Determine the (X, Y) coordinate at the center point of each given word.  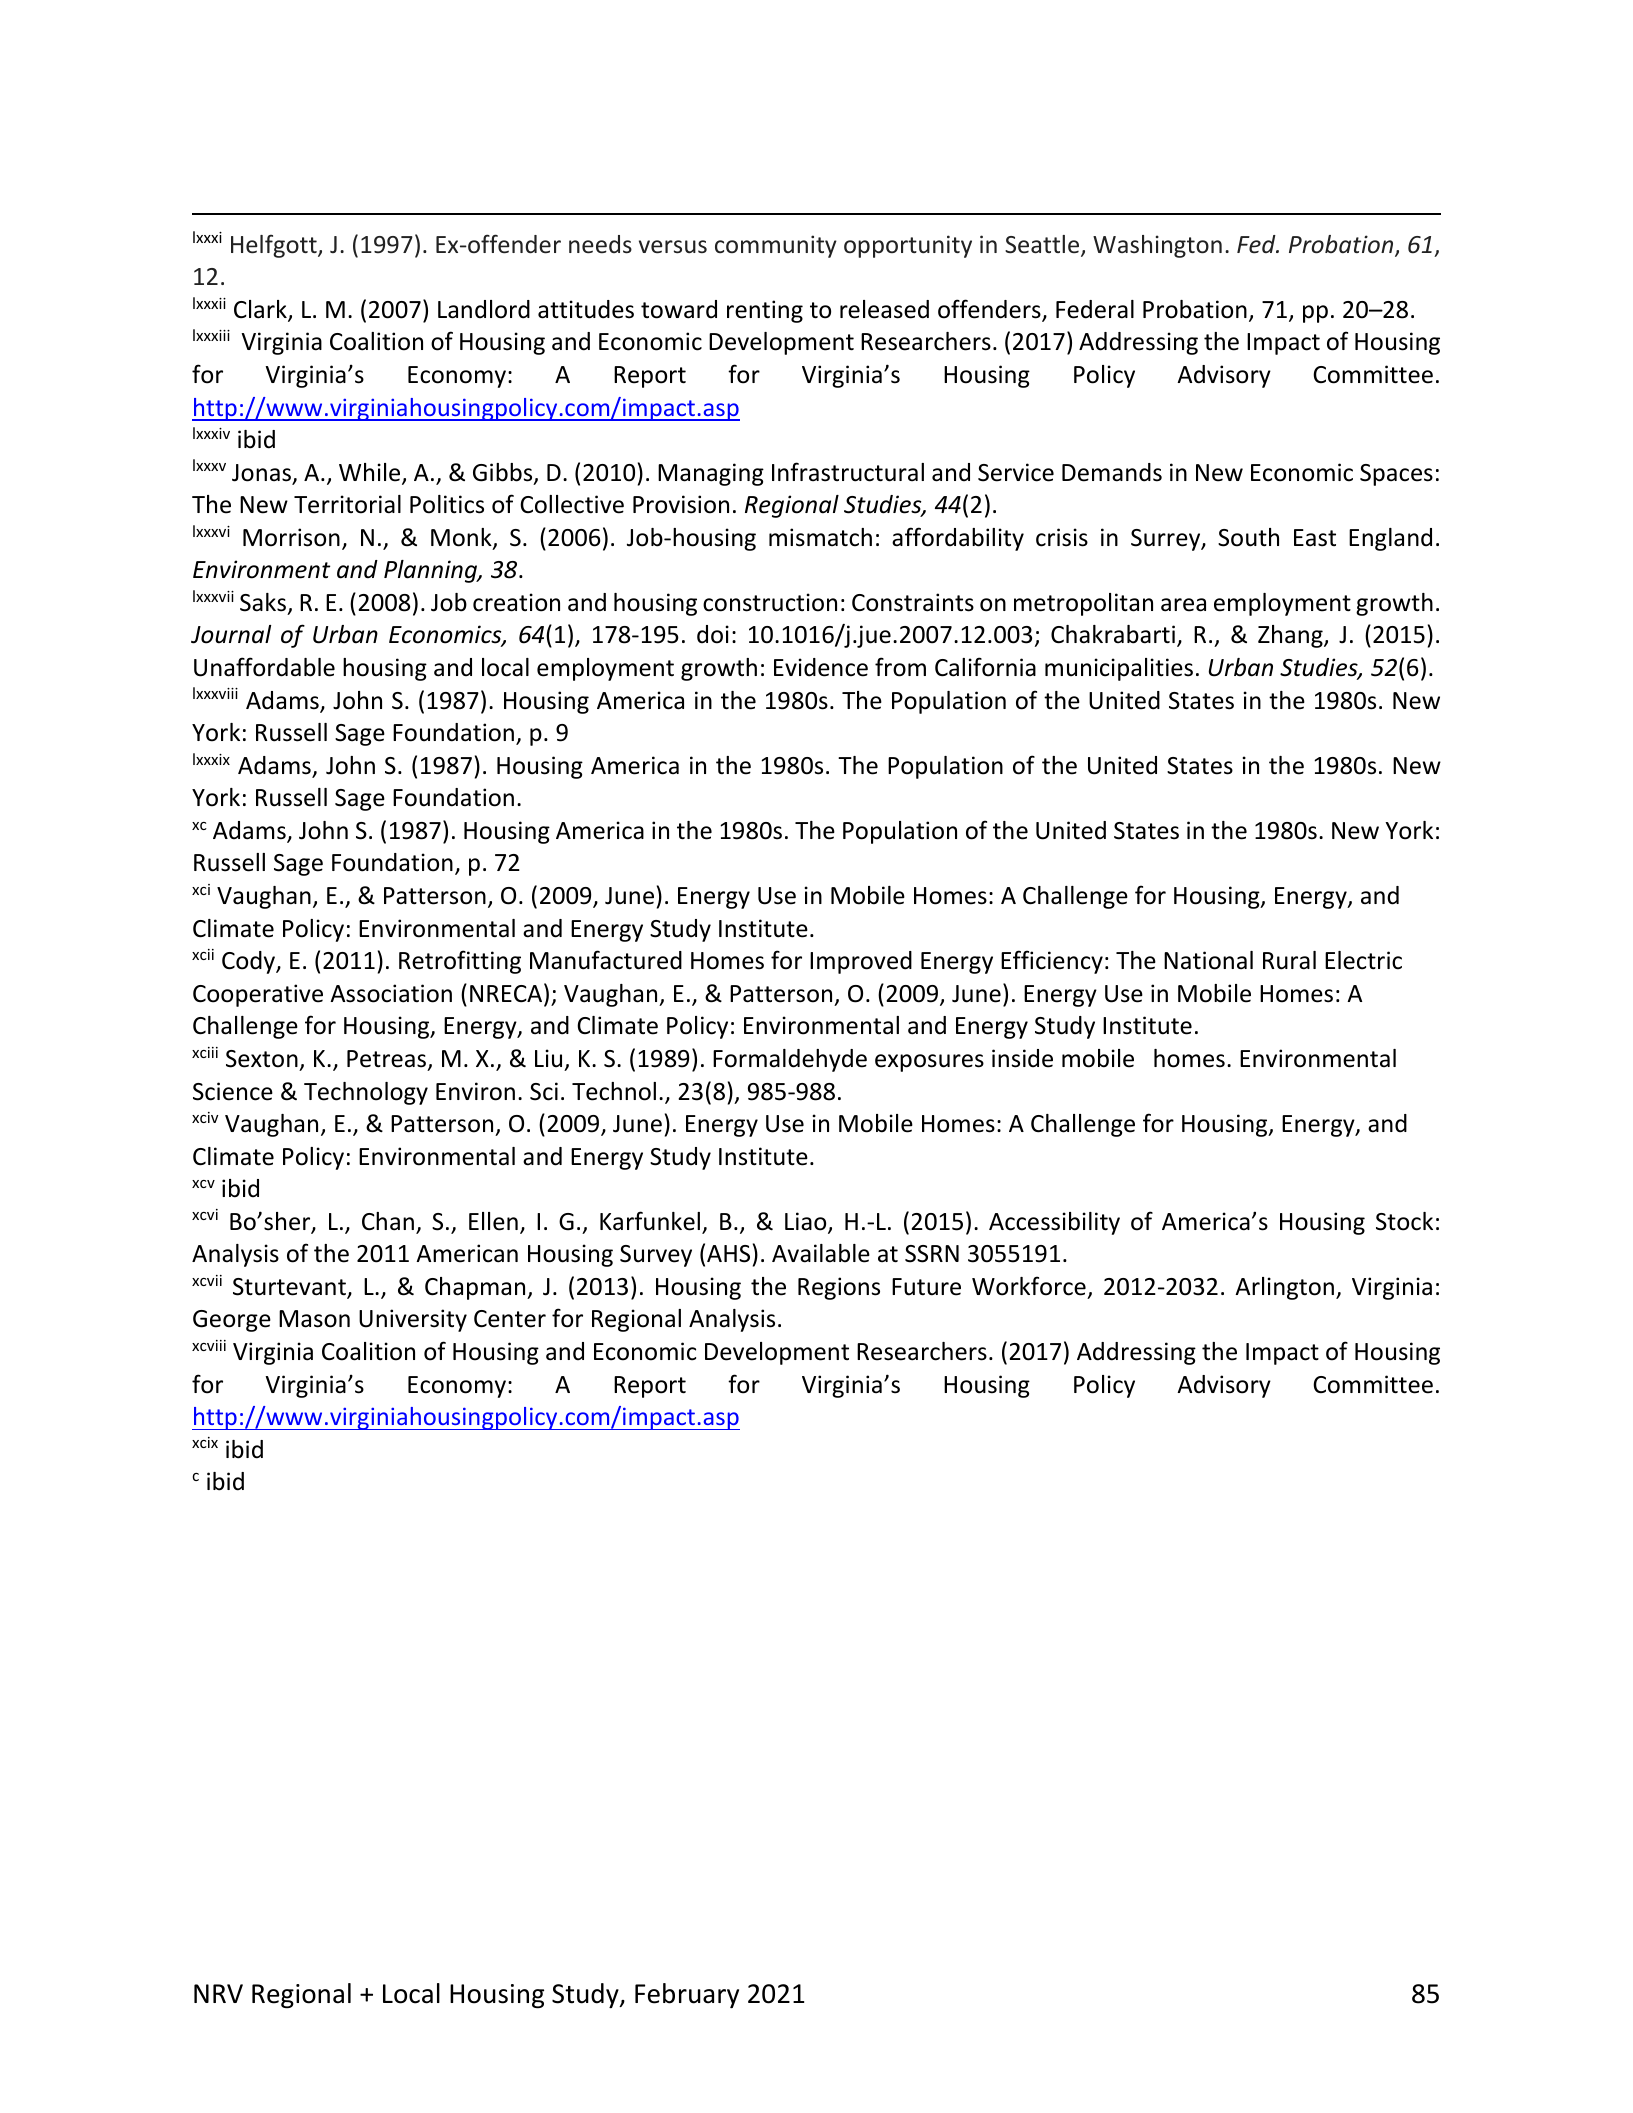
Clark (261, 310)
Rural (1289, 960)
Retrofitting (460, 962)
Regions (839, 1288)
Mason (314, 1319)
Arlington (1284, 1288)
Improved (861, 962)
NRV (218, 1993)
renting (765, 311)
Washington (1157, 246)
